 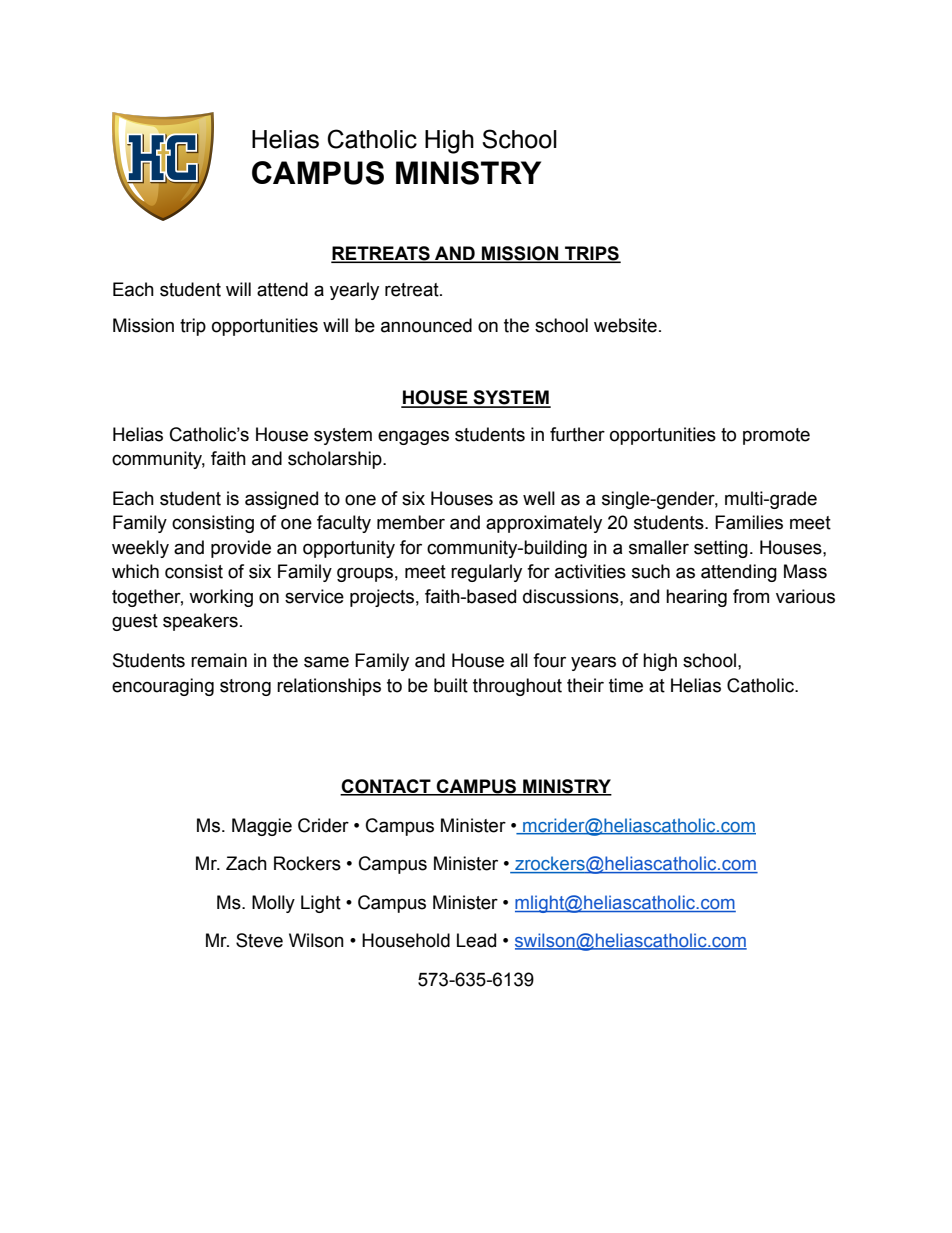 I want to click on yearly, so click(x=354, y=291).
